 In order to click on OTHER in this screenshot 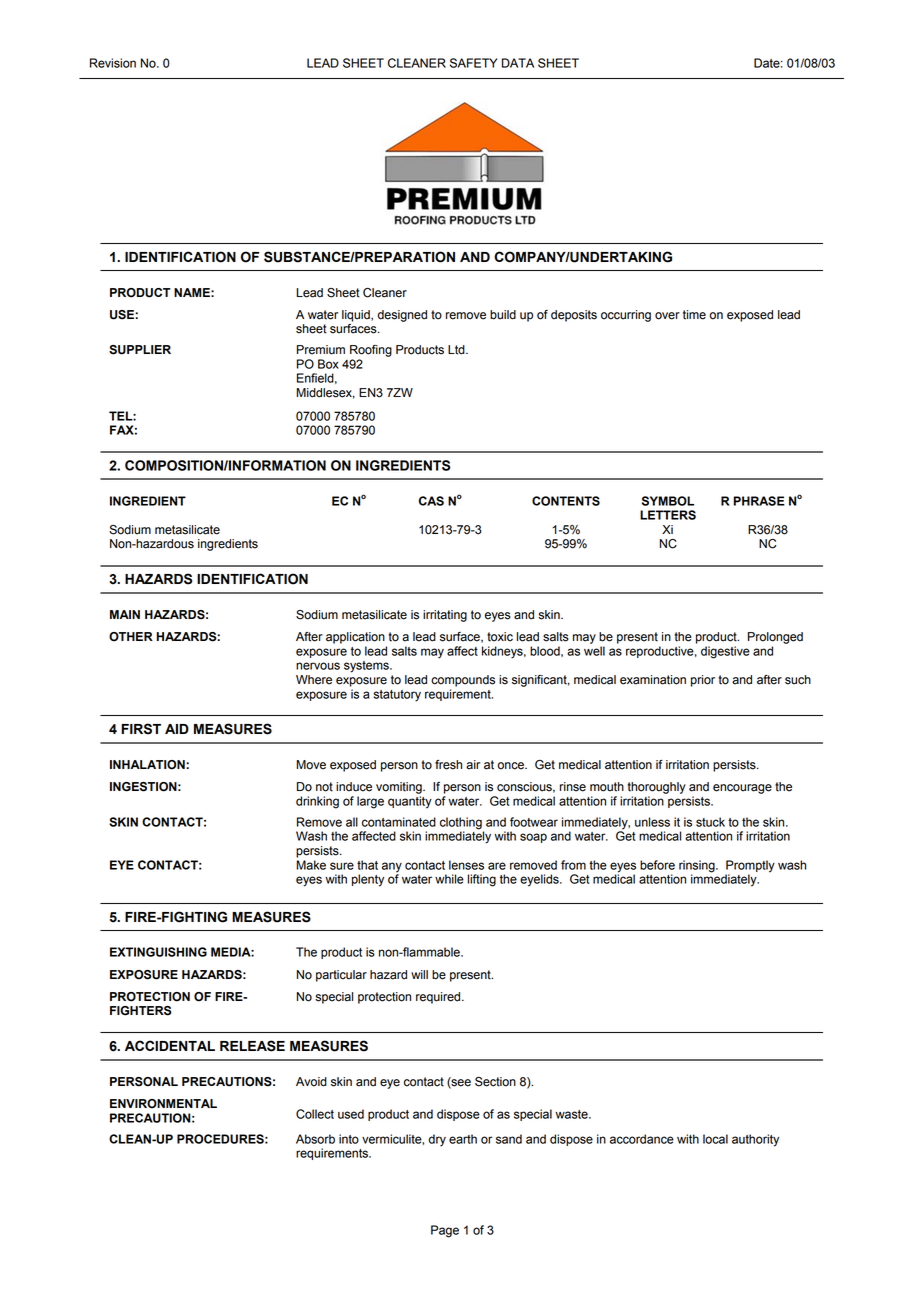, I will do `click(131, 637)`.
